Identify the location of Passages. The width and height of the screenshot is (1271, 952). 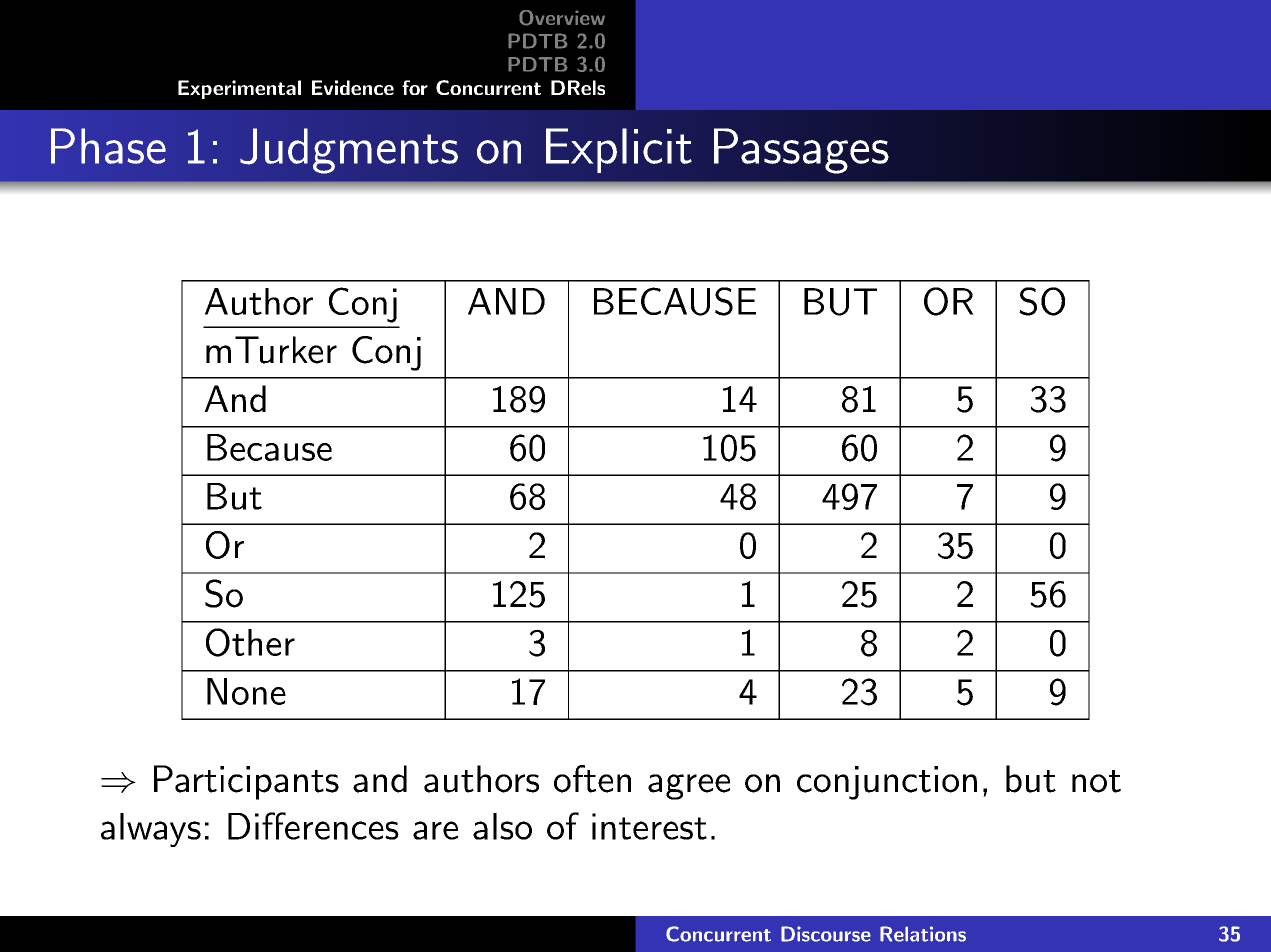
(801, 151).
